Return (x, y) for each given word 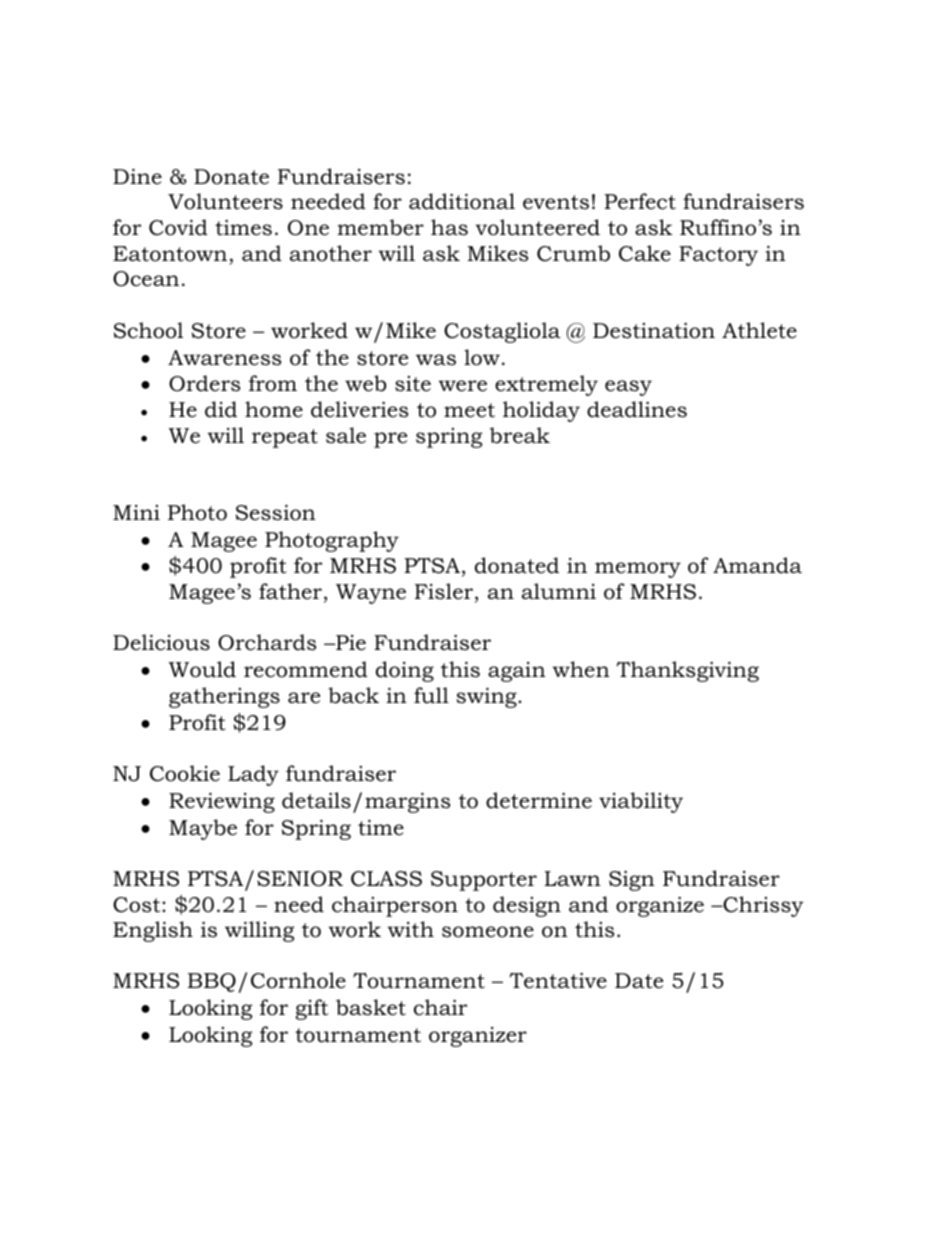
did (221, 409)
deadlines (637, 409)
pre (390, 440)
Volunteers (225, 201)
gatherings (224, 697)
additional (462, 201)
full (431, 695)
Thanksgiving (687, 671)
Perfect (640, 201)
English (153, 931)
